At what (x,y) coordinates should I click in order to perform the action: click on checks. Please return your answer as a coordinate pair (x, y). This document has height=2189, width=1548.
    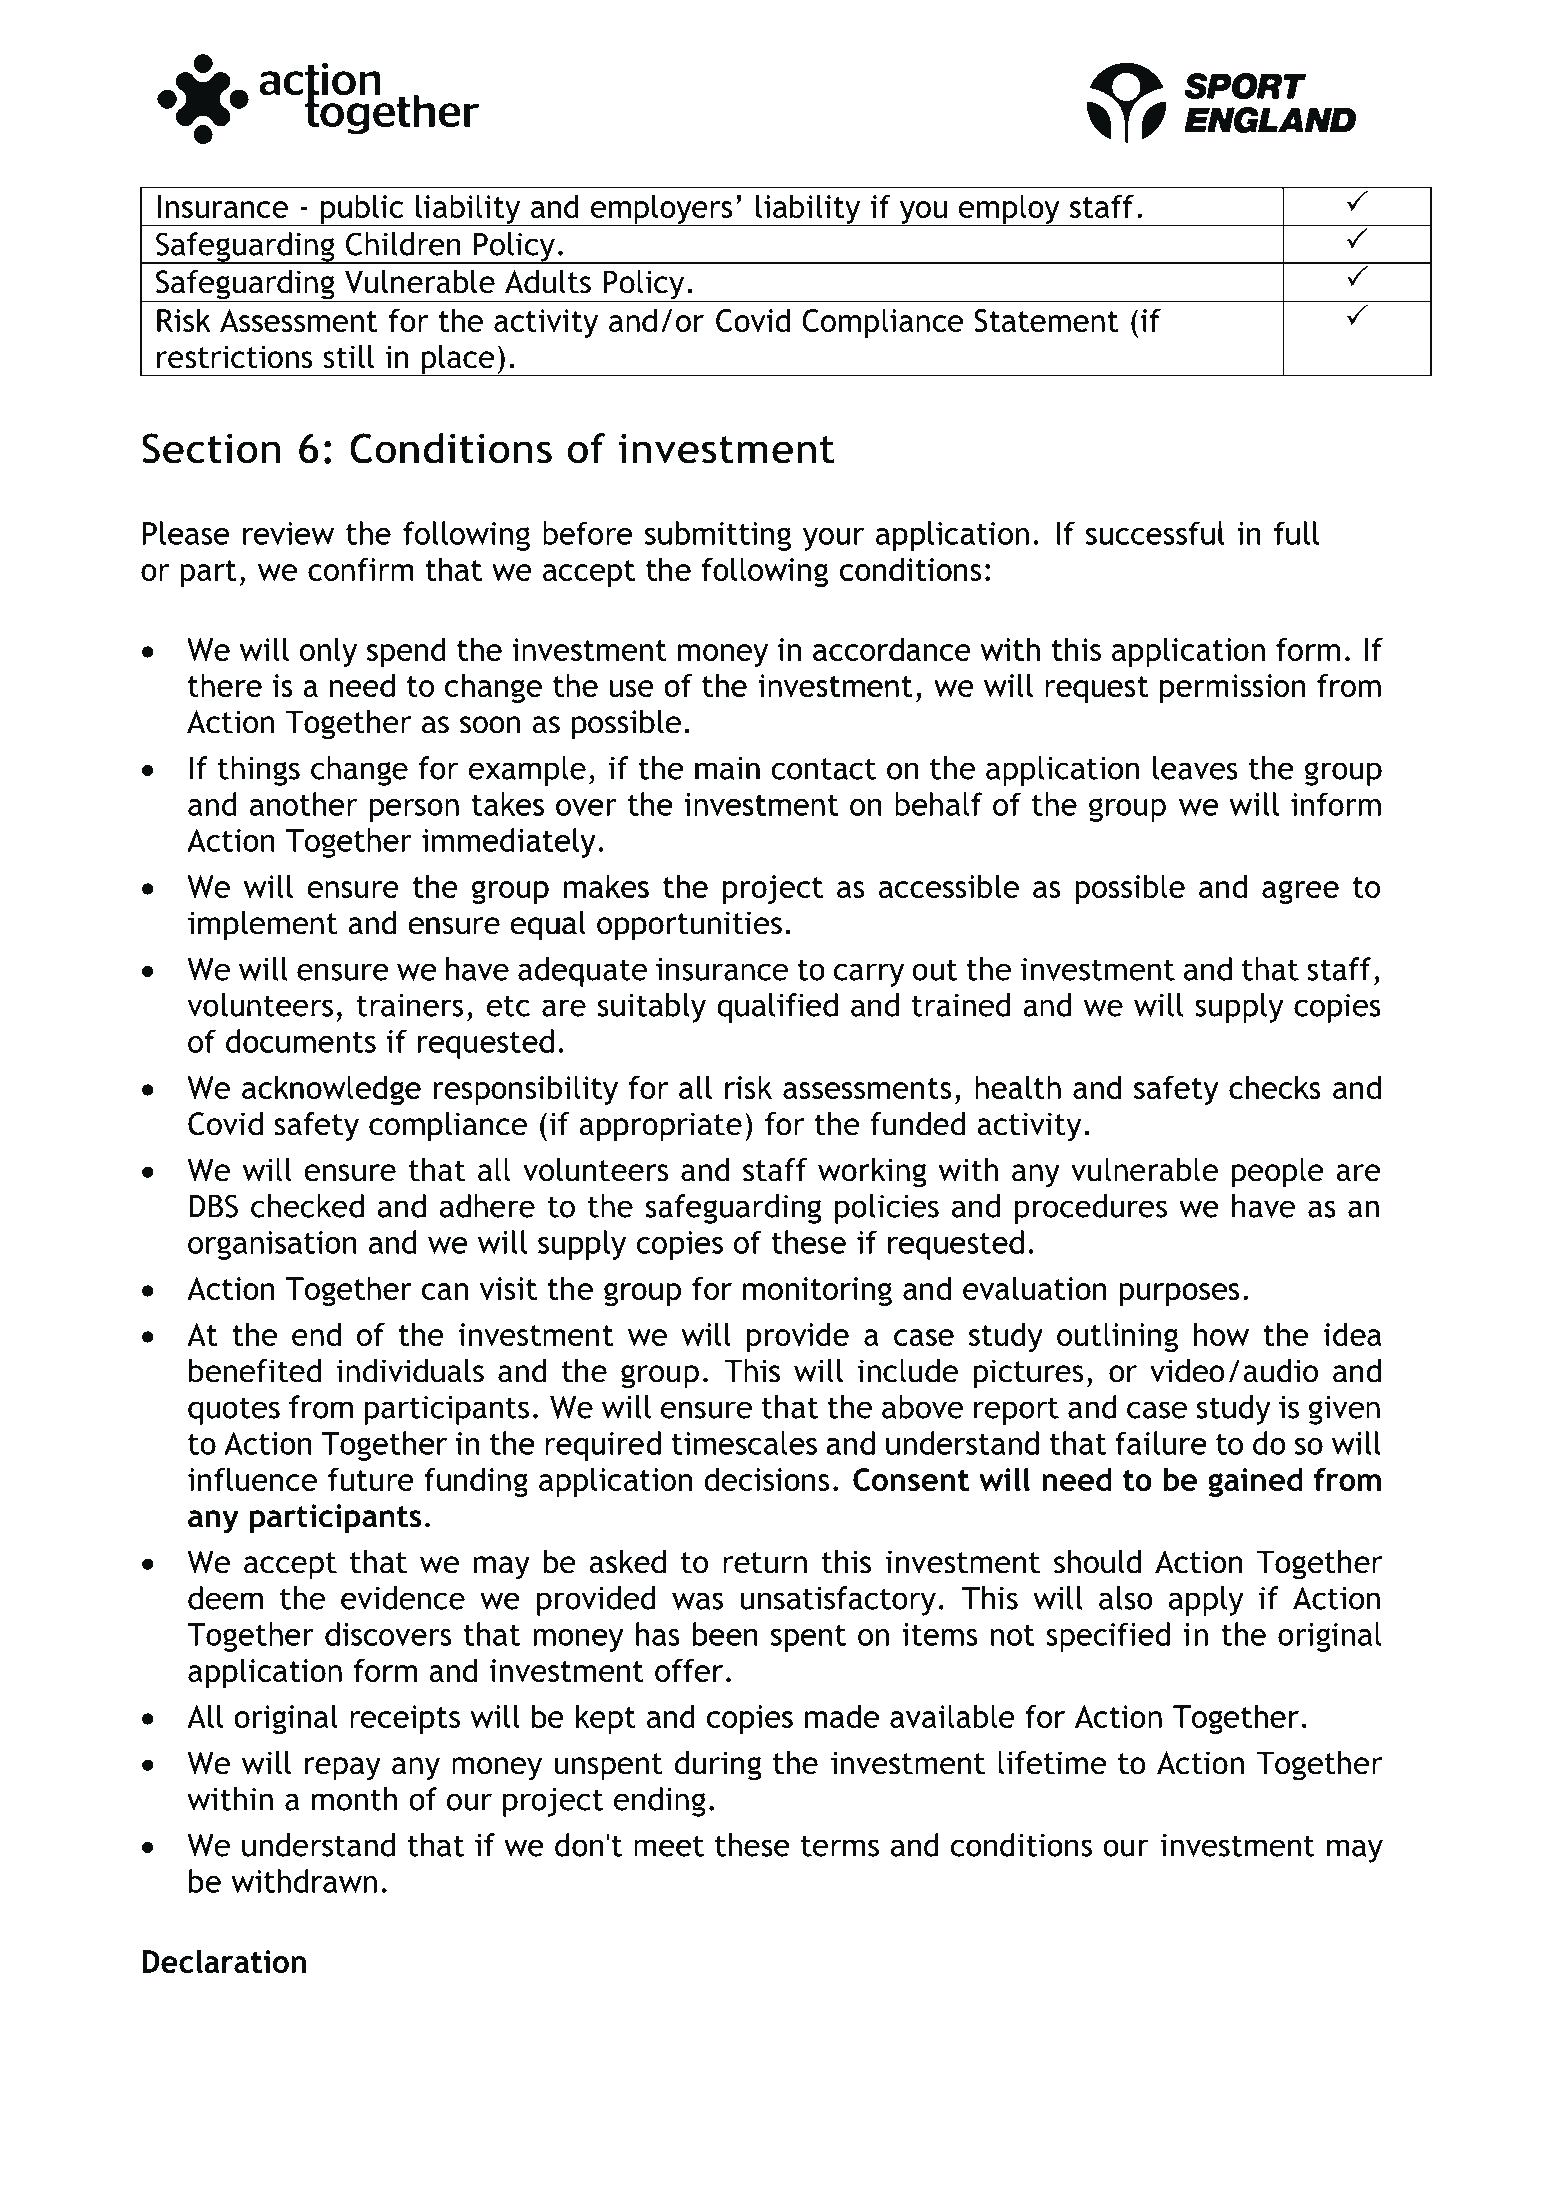
    Looking at the image, I should click on (1275, 1087).
